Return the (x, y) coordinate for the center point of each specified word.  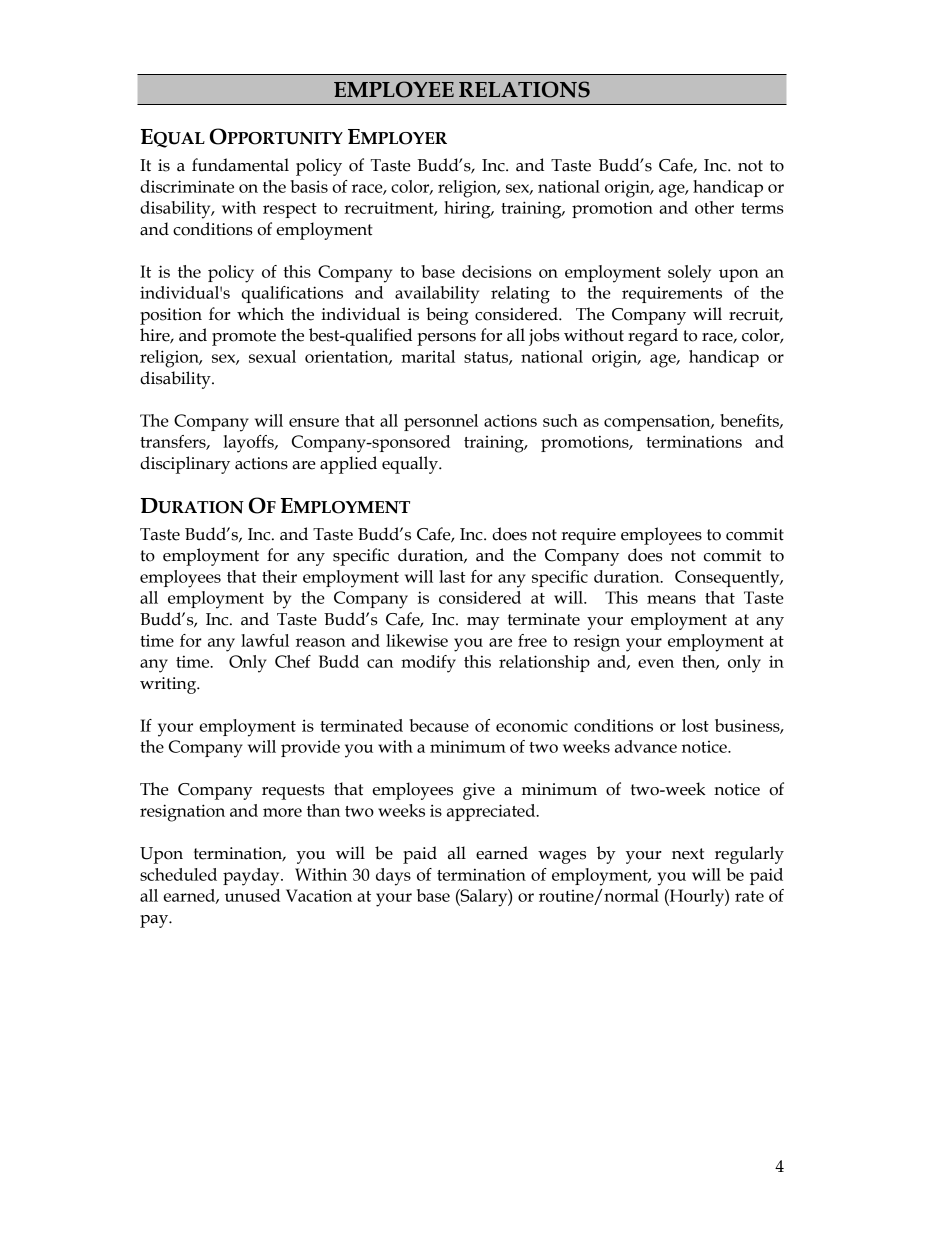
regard (653, 337)
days (393, 877)
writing (169, 685)
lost (695, 725)
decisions (496, 271)
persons (446, 339)
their (279, 576)
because (439, 725)
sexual (272, 356)
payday (252, 877)
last (452, 576)
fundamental (240, 165)
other (714, 207)
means (671, 599)
